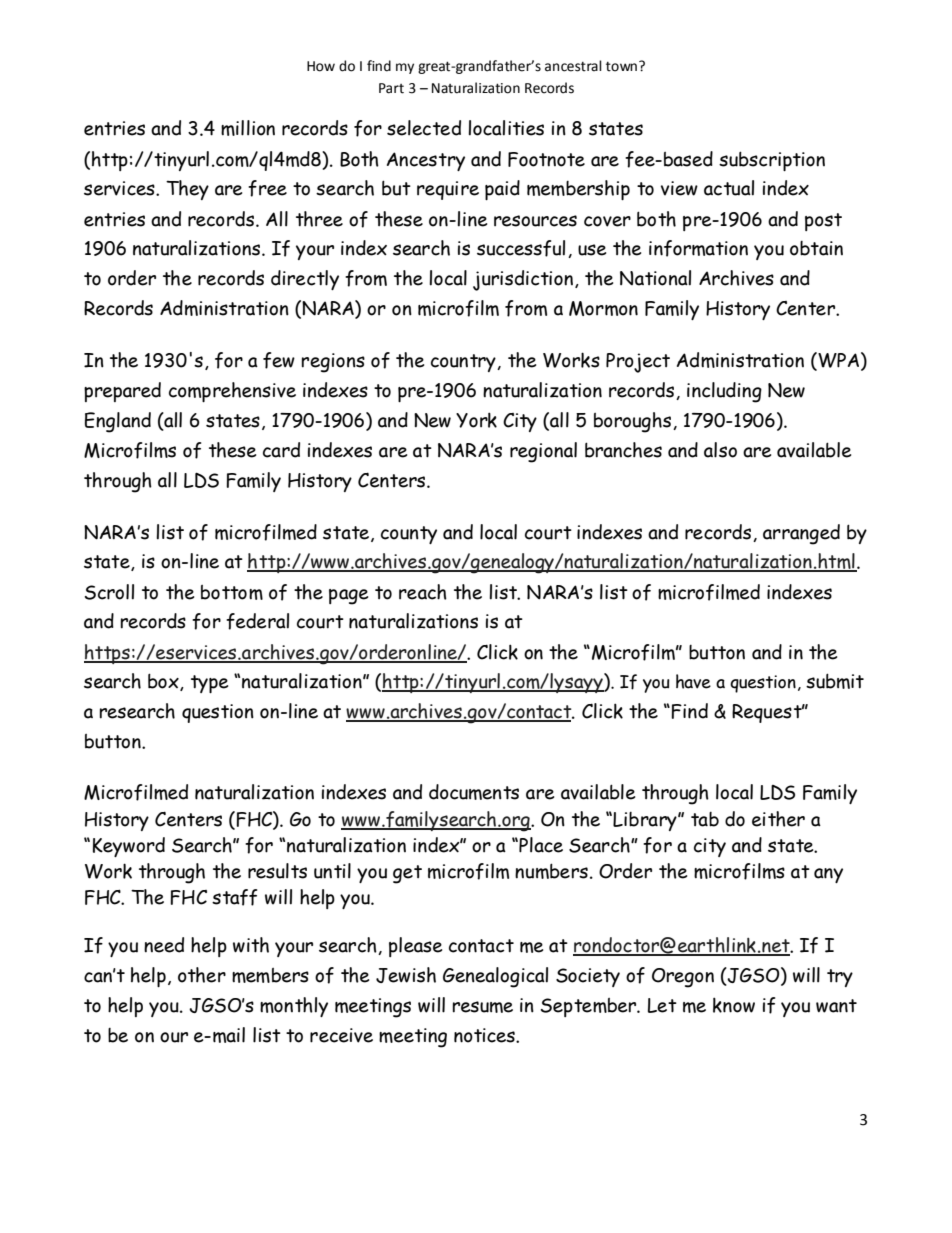  I want to click on resume, so click(482, 1007).
